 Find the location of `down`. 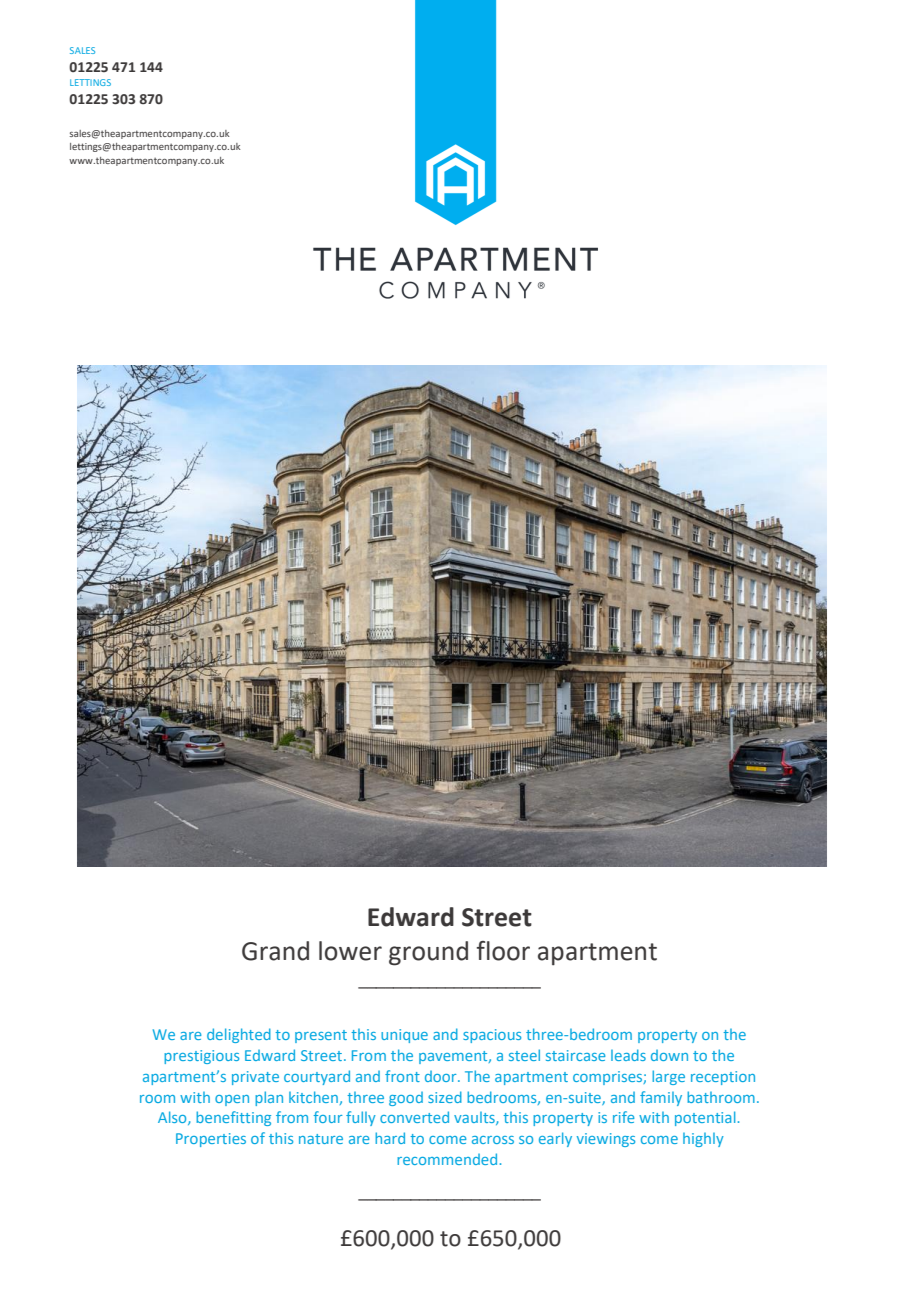

down is located at coordinates (669, 1055).
